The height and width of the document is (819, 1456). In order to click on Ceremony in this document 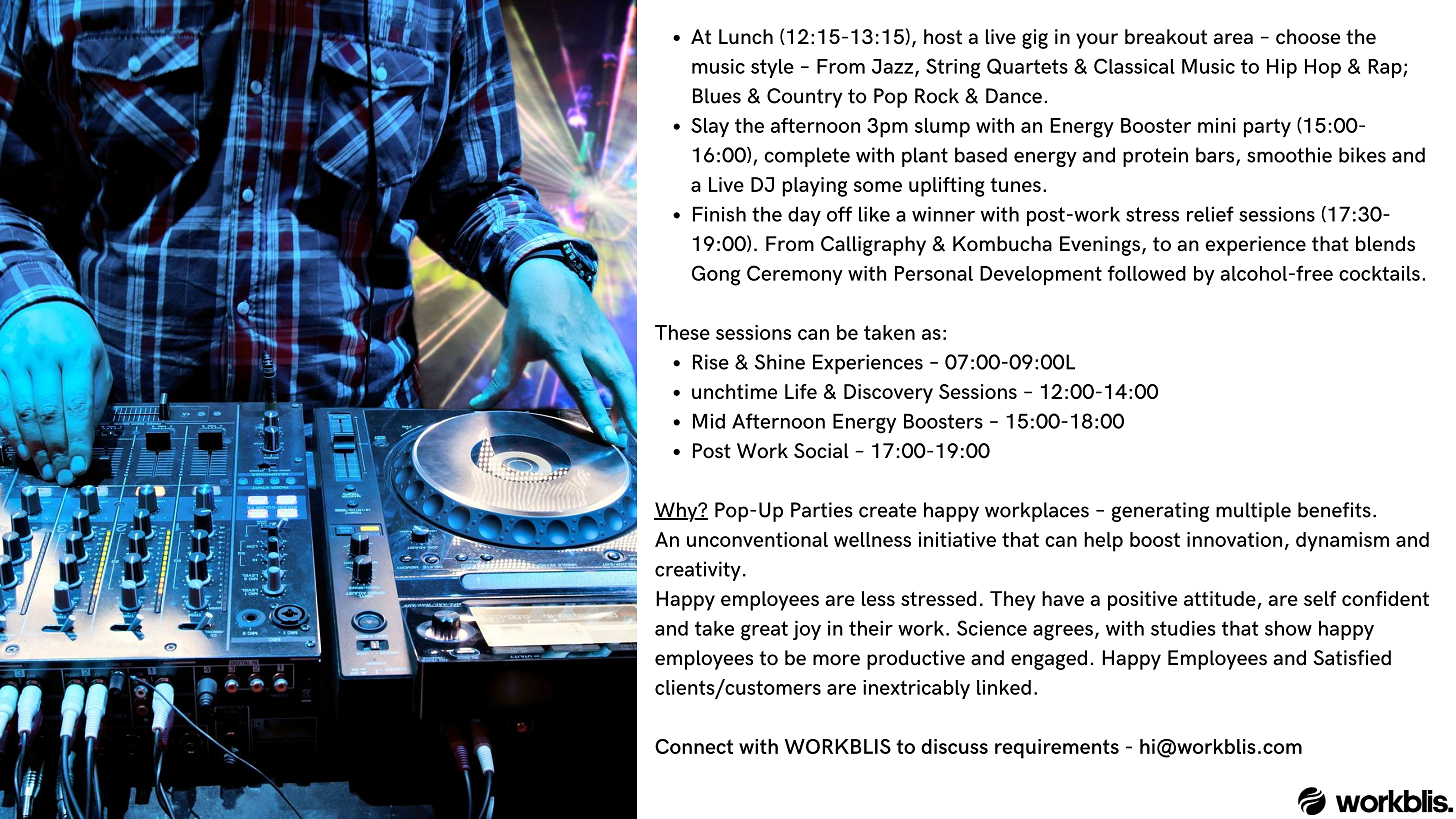, I will do `click(795, 275)`.
